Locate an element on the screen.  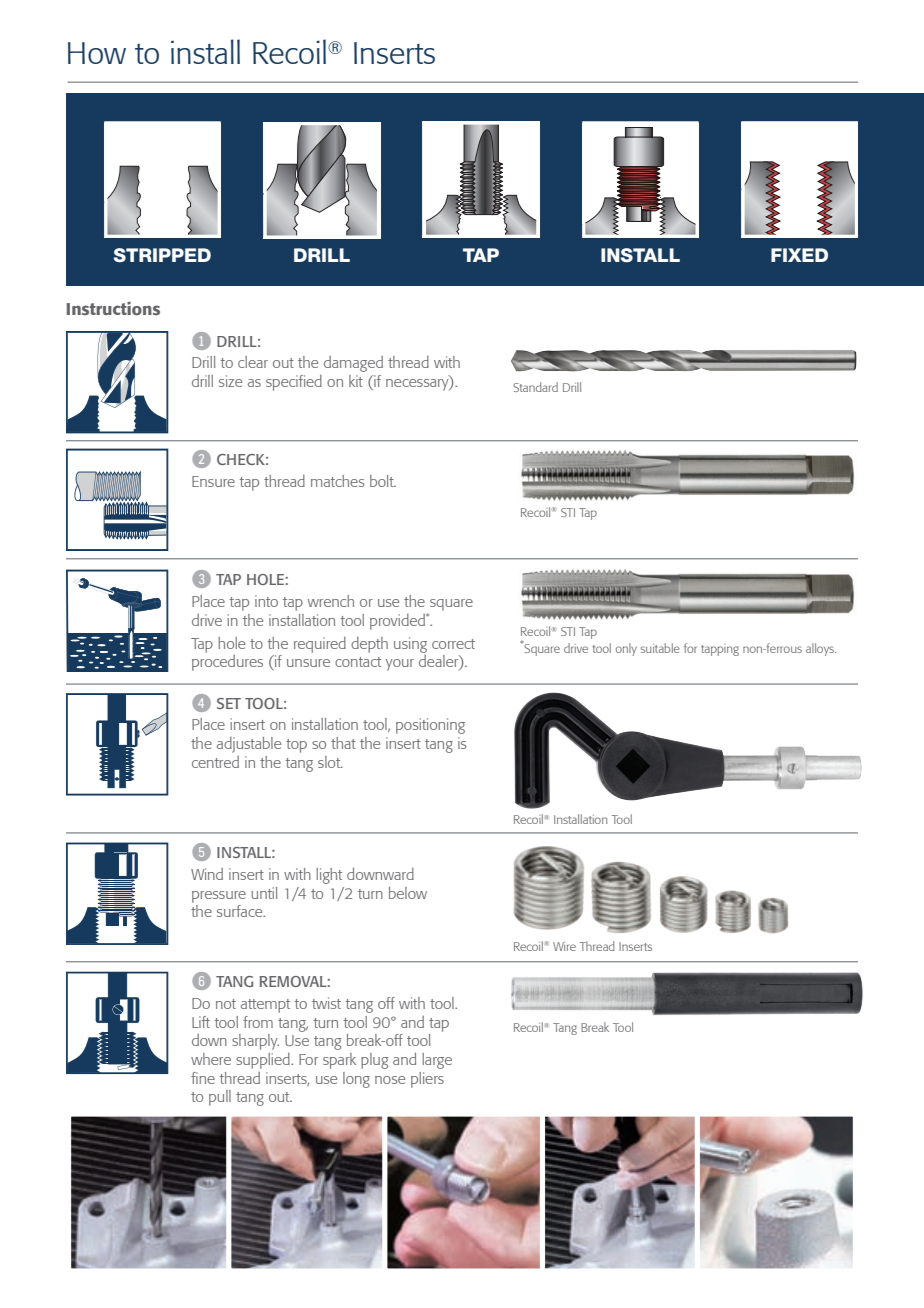
Wire is located at coordinates (564, 946).
